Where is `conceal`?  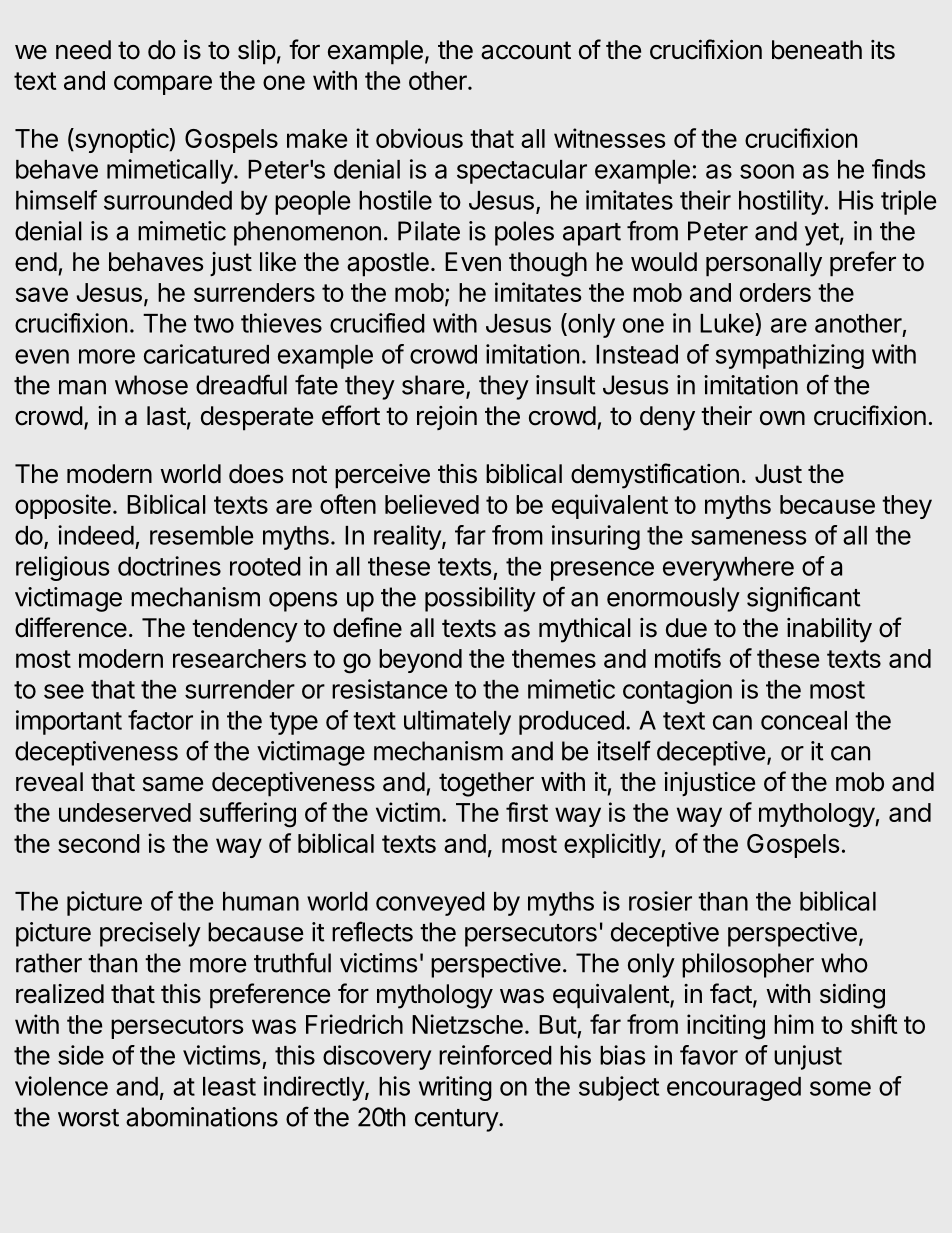
conceal is located at coordinates (804, 720).
